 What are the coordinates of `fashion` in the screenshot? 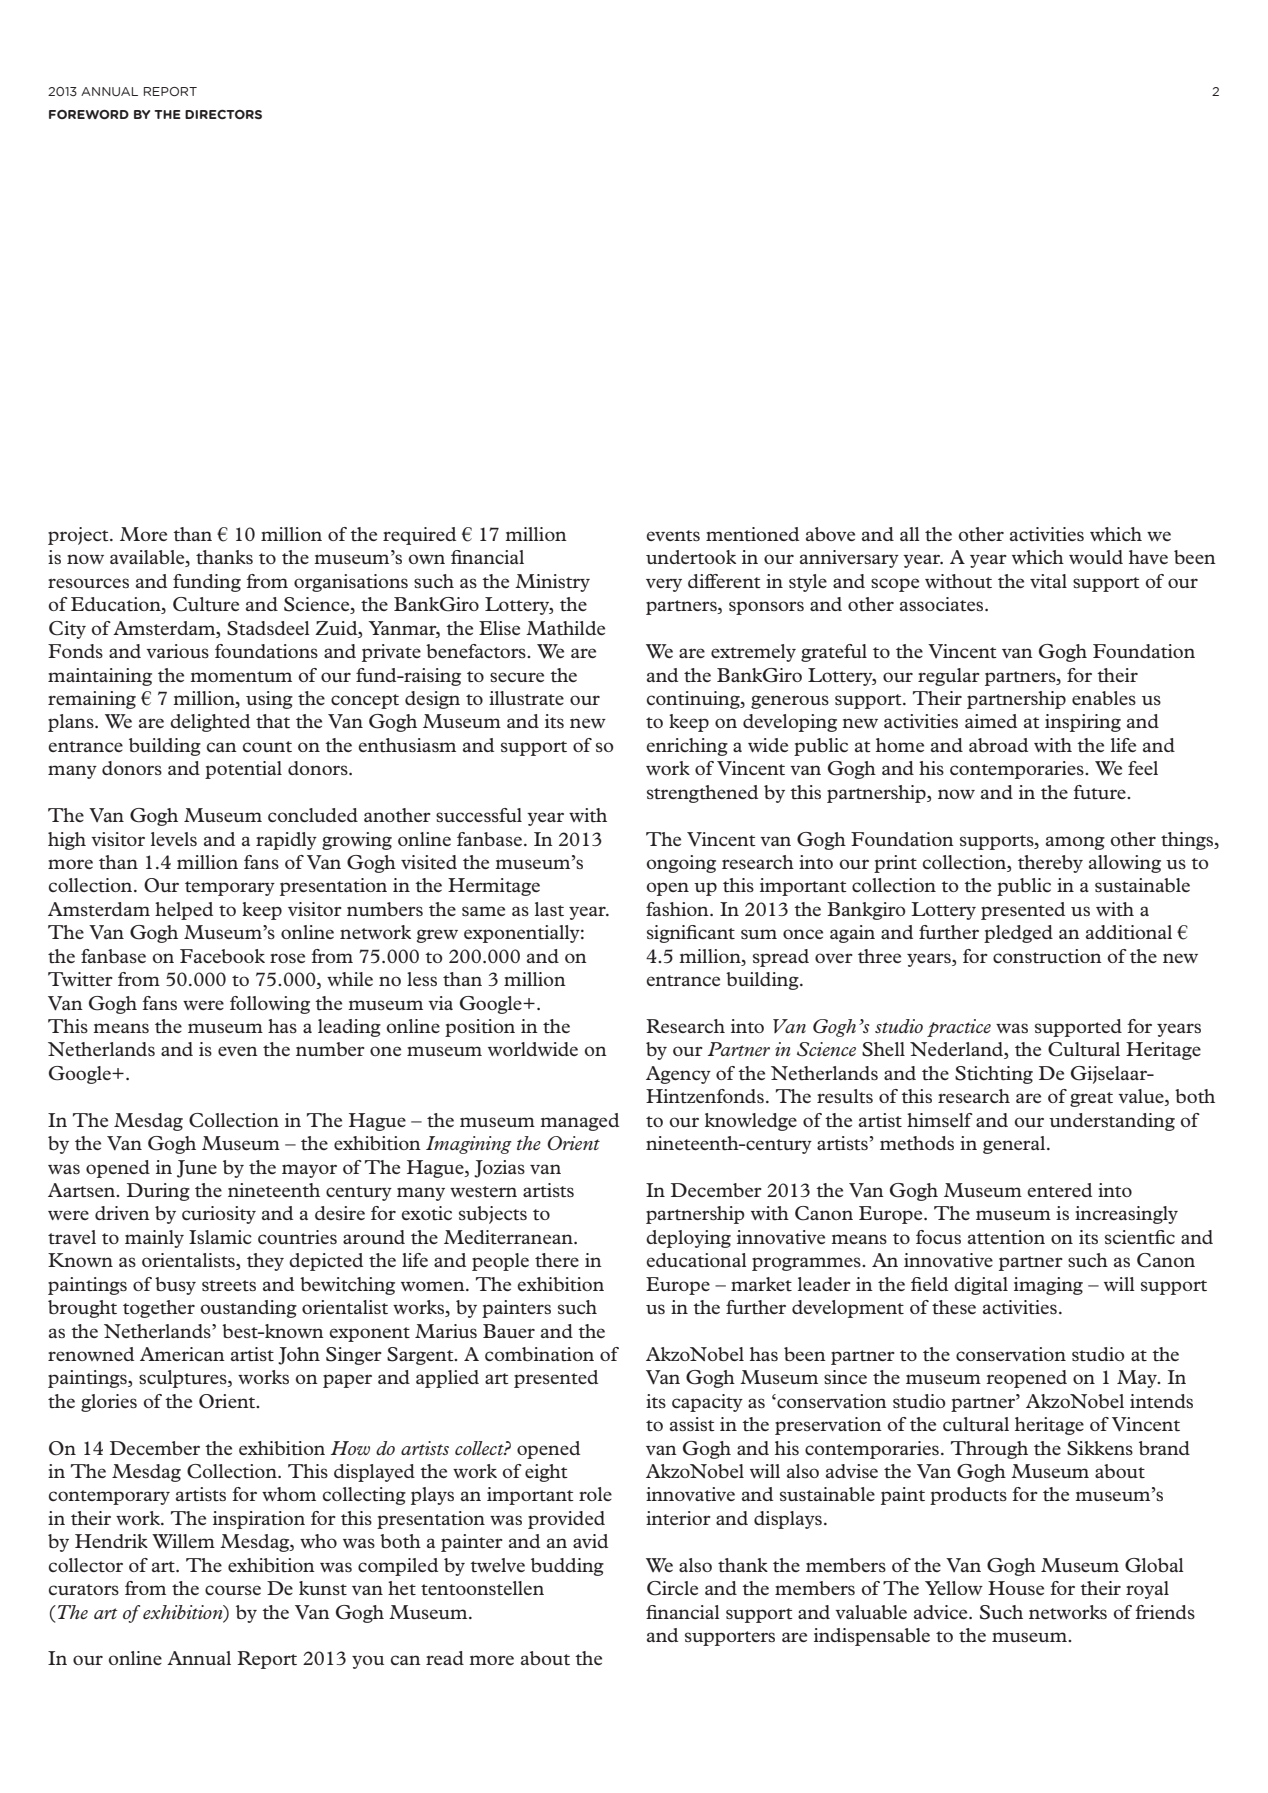 It's located at (678, 909).
